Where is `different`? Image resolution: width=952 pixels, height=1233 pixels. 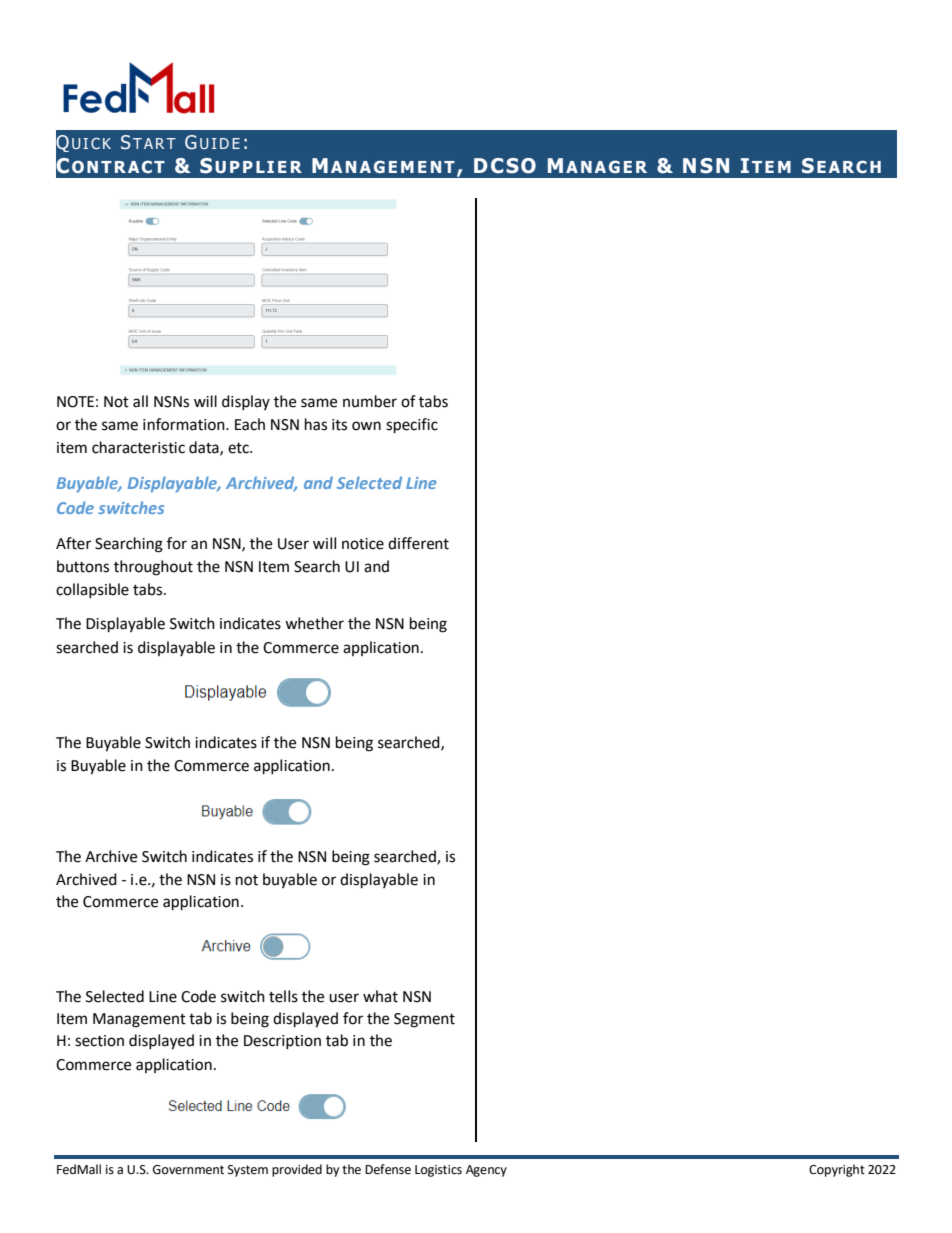 different is located at coordinates (418, 543).
